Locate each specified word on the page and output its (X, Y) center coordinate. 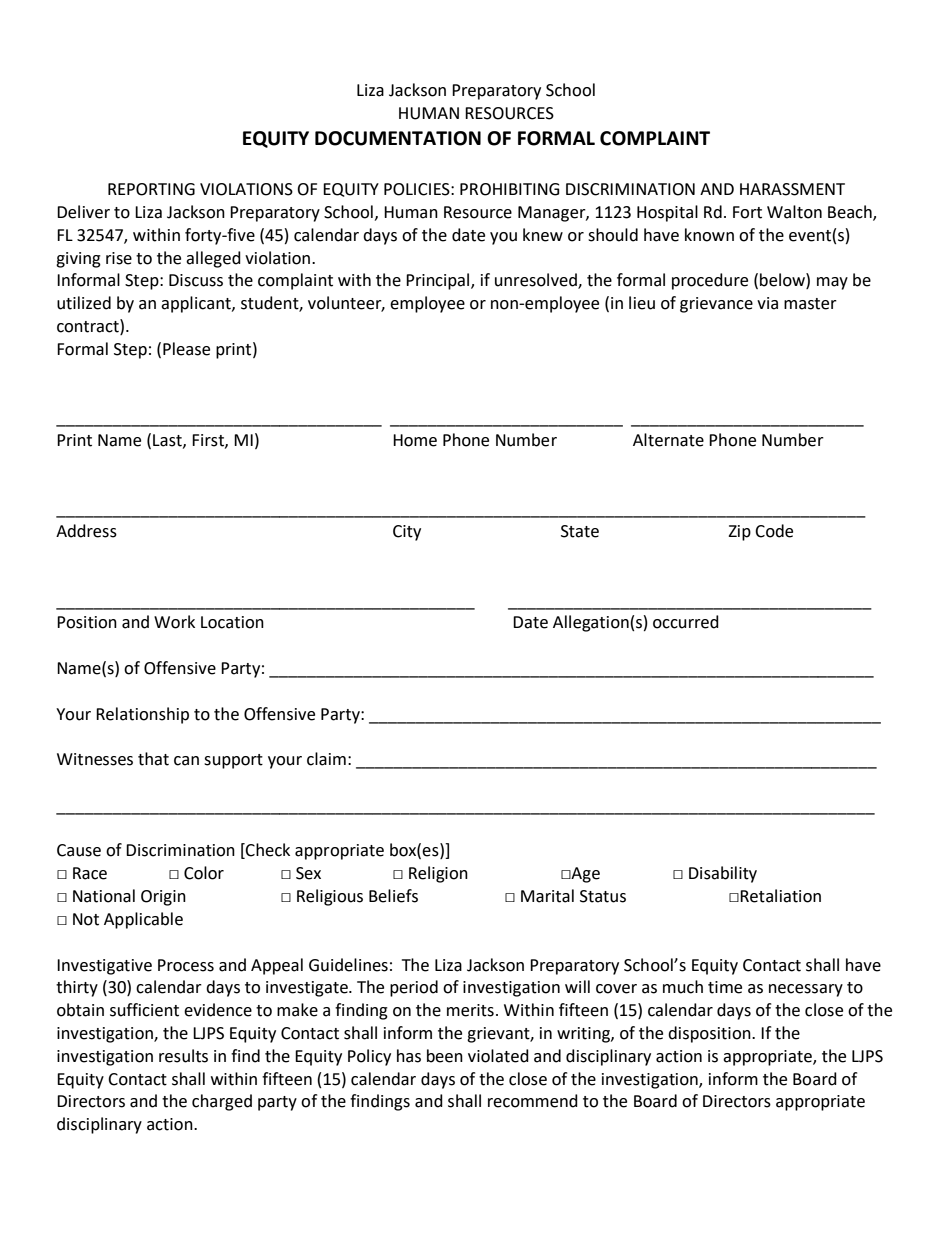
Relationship (142, 715)
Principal (439, 281)
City (407, 533)
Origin (163, 898)
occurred (686, 622)
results (183, 1056)
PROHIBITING (510, 189)
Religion (438, 874)
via (767, 303)
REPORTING (151, 189)
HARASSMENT (792, 189)
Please (186, 349)
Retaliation (780, 896)
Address (86, 531)
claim (326, 759)
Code (774, 531)
